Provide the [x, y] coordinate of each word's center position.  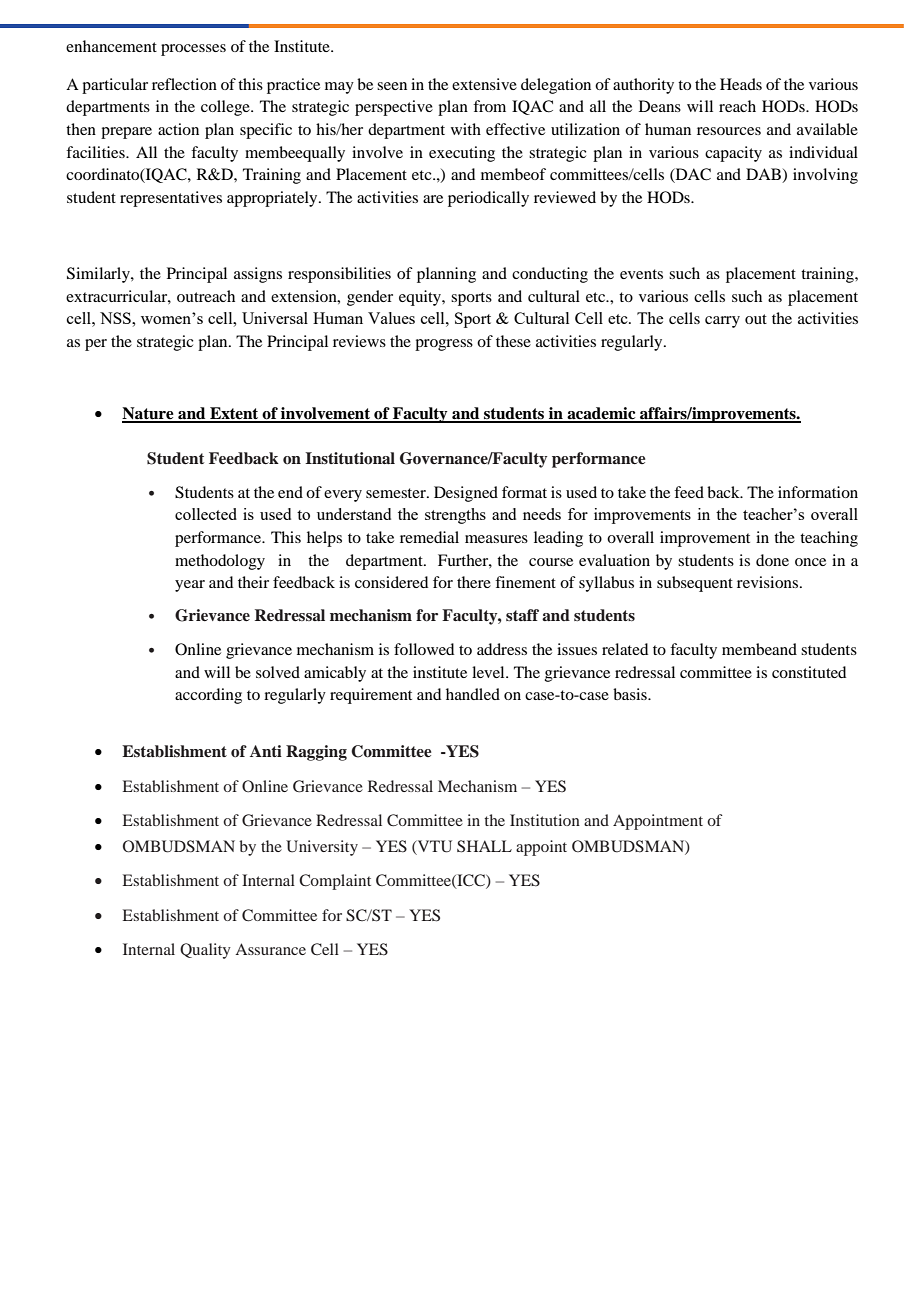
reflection [184, 84]
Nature [149, 414]
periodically [488, 199]
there [474, 582]
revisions [767, 582]
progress [444, 345]
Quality [205, 951]
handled [473, 694]
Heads [741, 84]
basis [631, 694]
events [641, 274]
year [190, 586]
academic [601, 414]
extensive [484, 84]
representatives [171, 199]
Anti [266, 751]
